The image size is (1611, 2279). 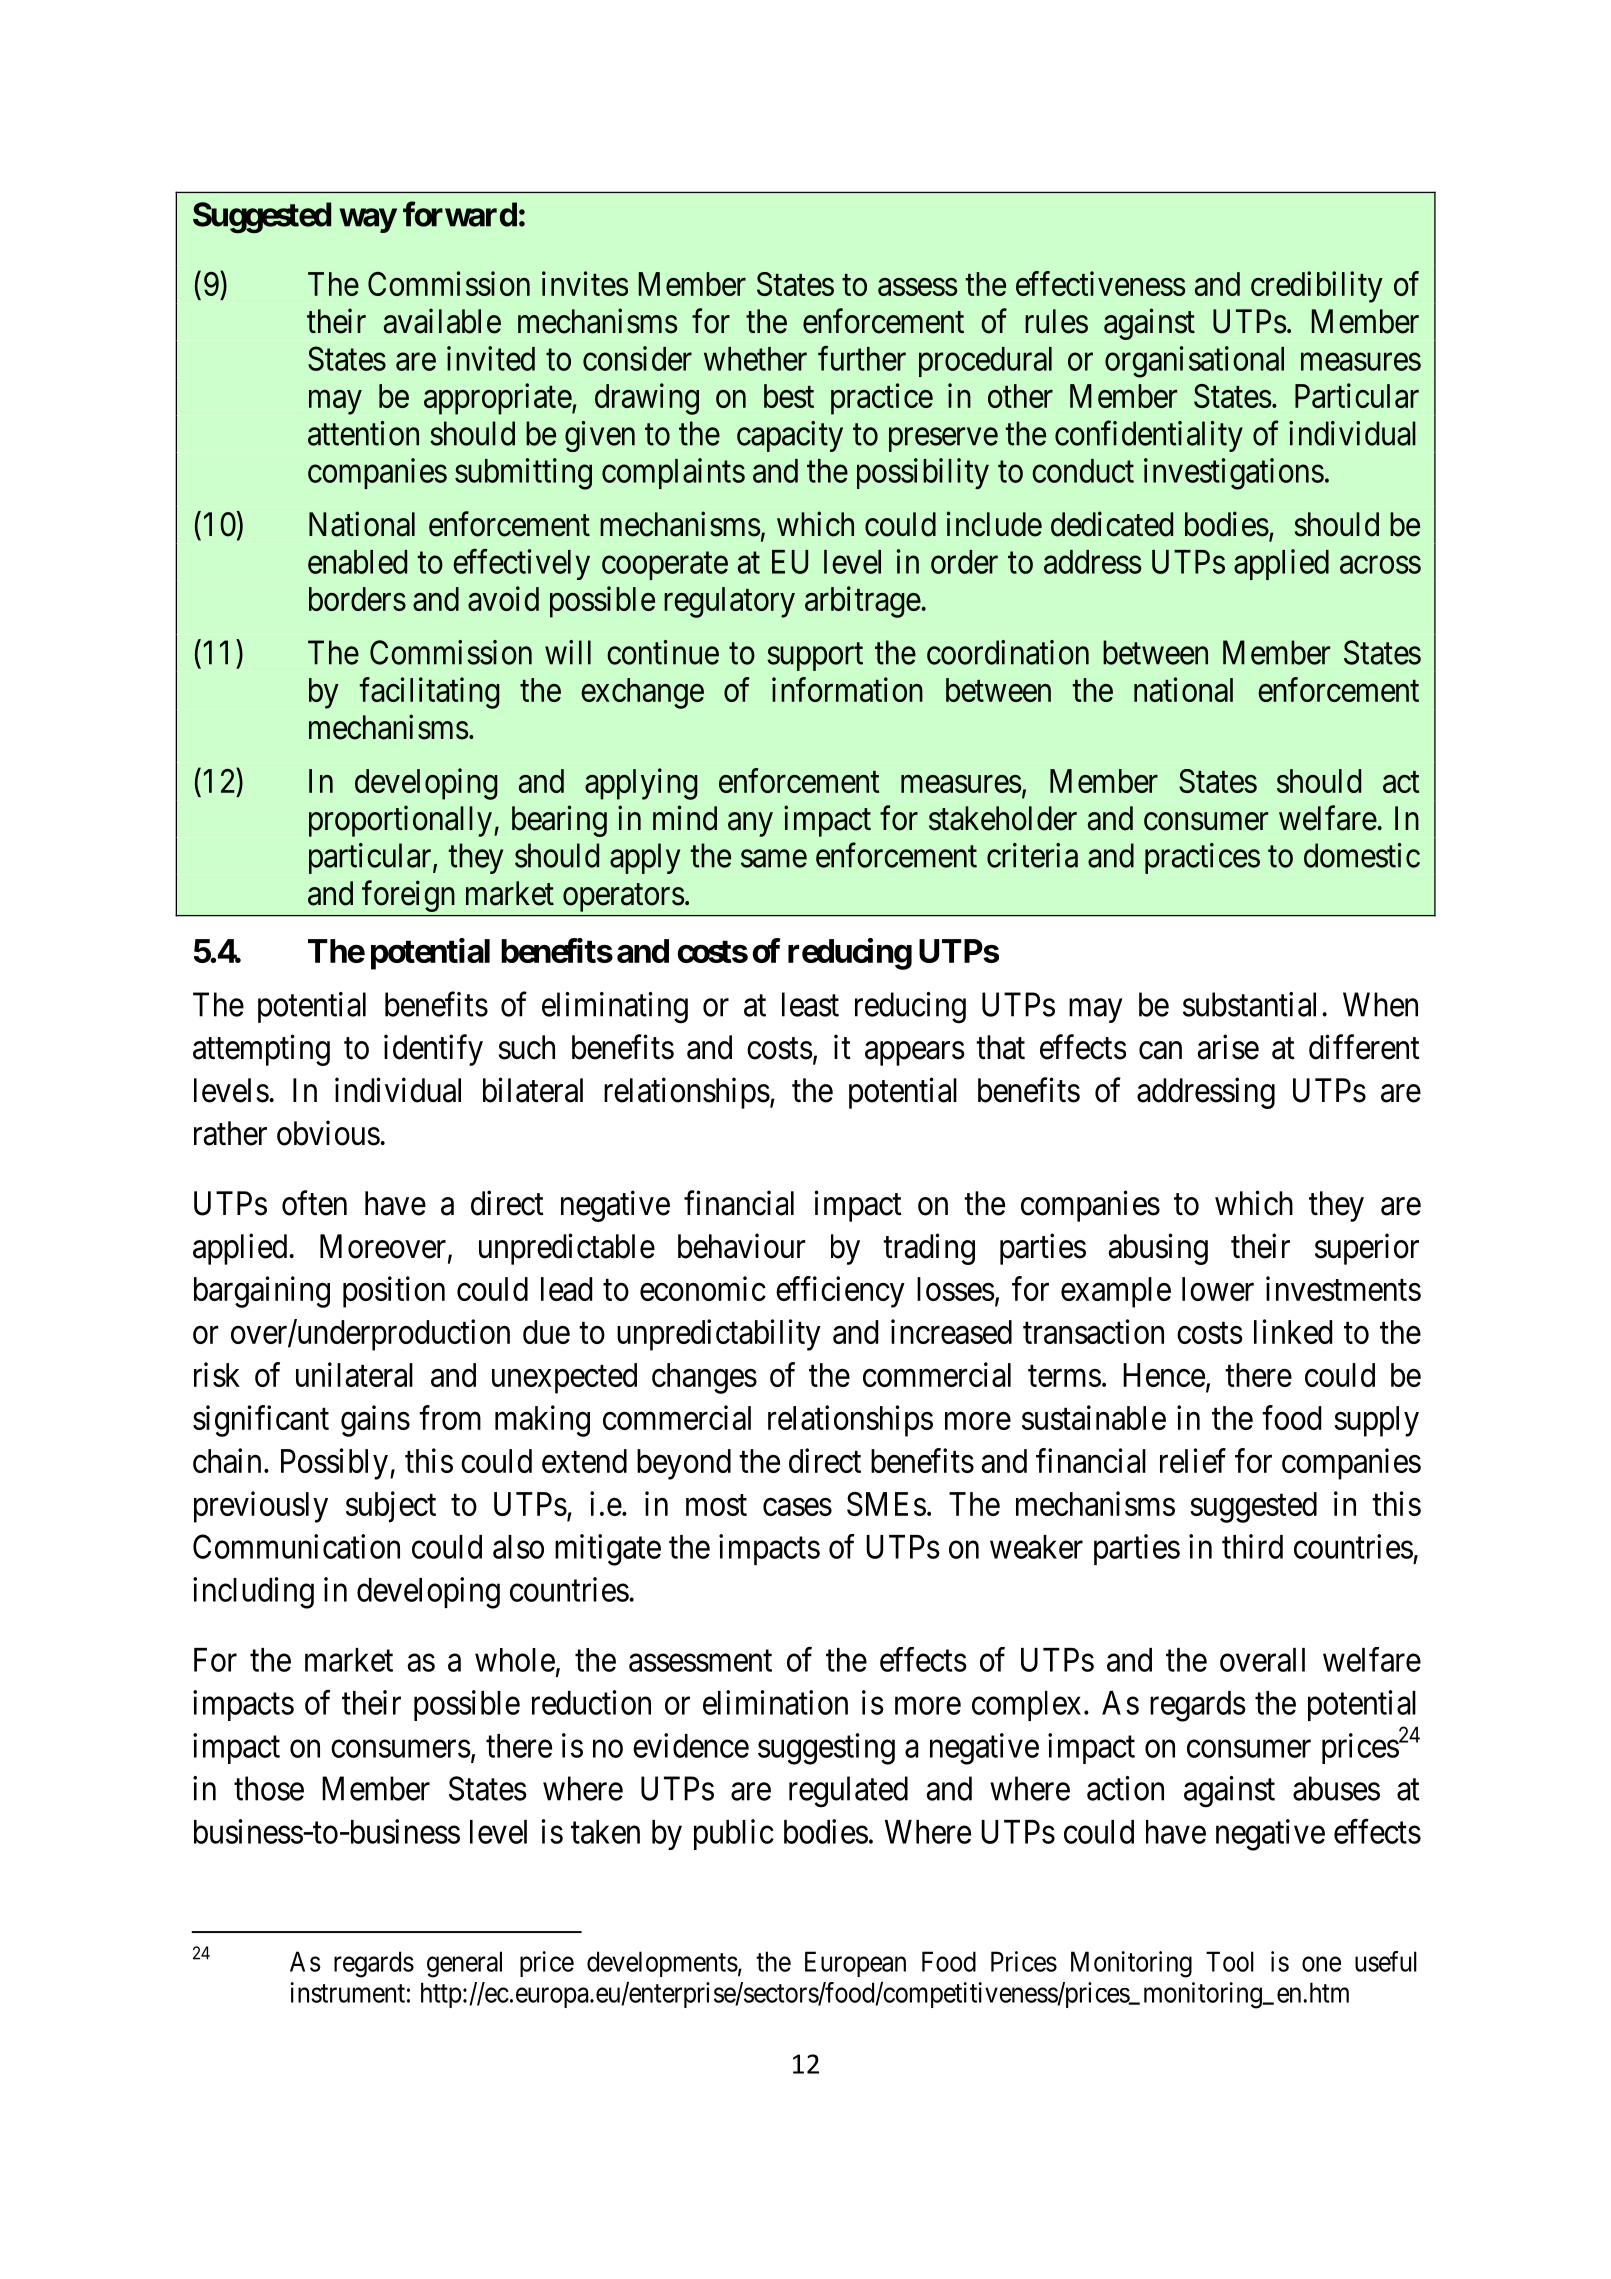 I want to click on available, so click(x=442, y=321).
